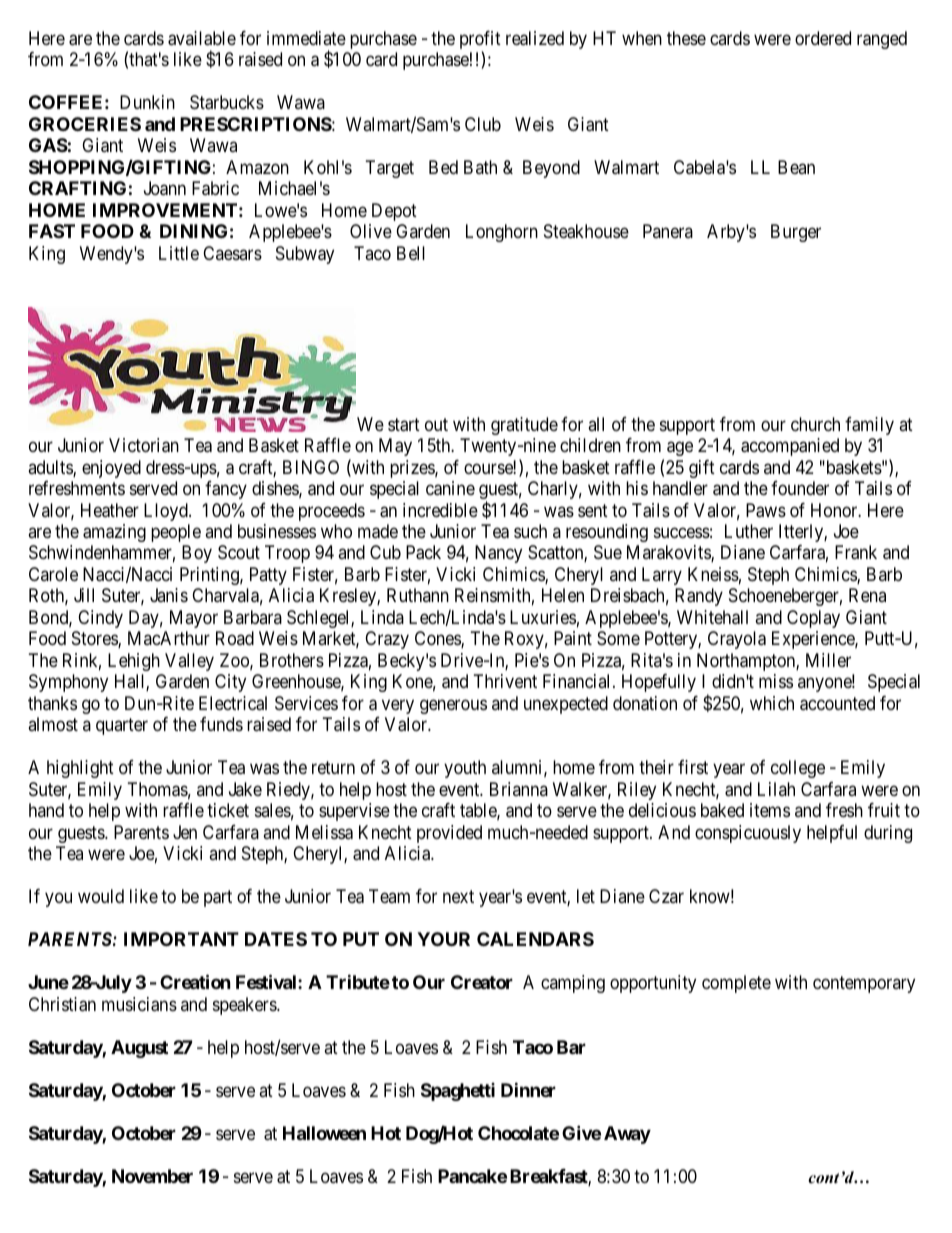 Image resolution: width=952 pixels, height=1233 pixels. Describe the element at coordinates (453, 706) in the document. I see `generous` at that location.
